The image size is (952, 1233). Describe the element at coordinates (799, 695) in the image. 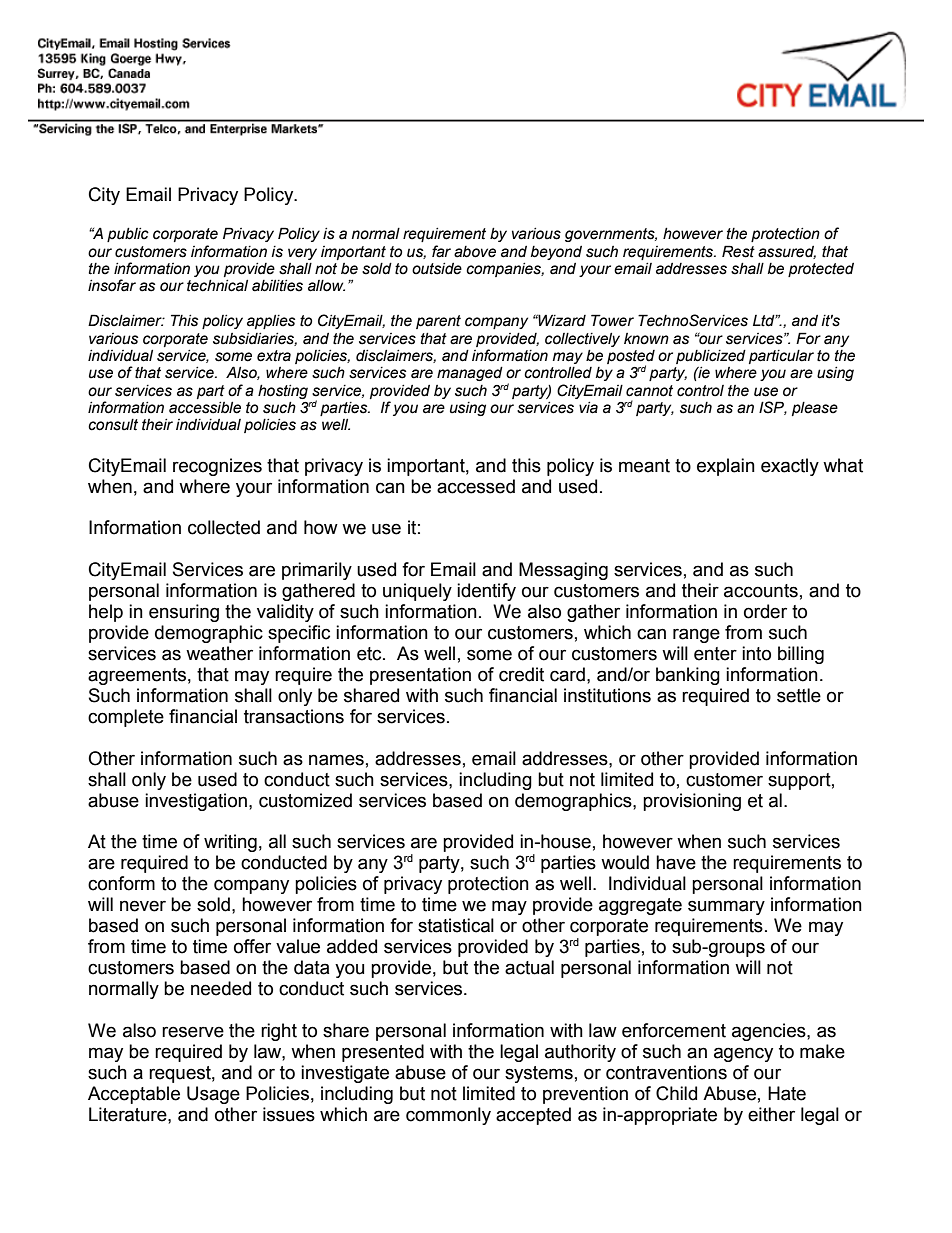

I see `settle` at that location.
